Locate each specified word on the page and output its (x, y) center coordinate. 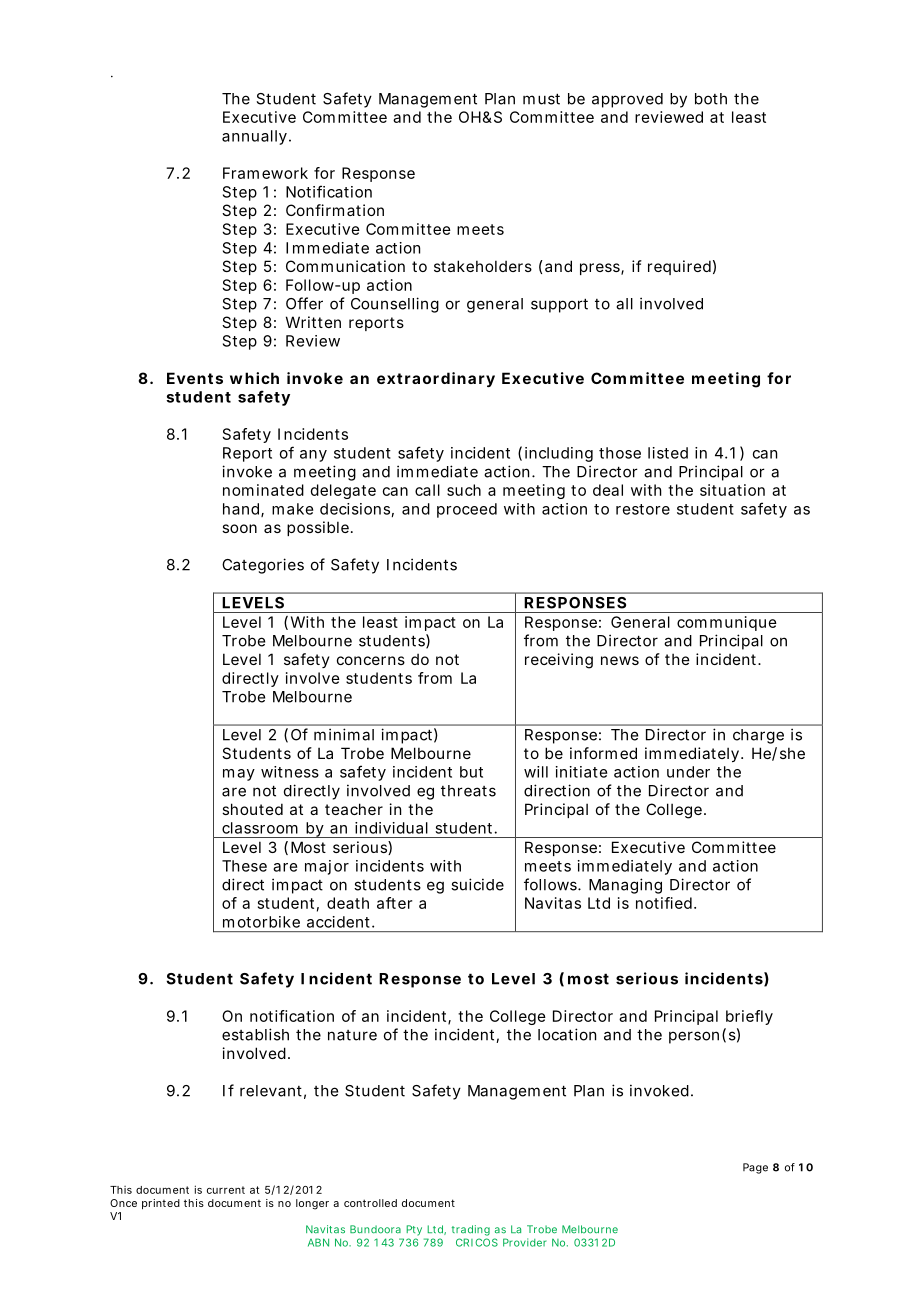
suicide (477, 884)
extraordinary (436, 379)
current (226, 1190)
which (254, 378)
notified (664, 903)
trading (471, 1230)
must (541, 99)
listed (668, 453)
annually (254, 137)
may (239, 775)
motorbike (261, 922)
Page (755, 1168)
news (620, 660)
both (711, 99)
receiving (559, 661)
